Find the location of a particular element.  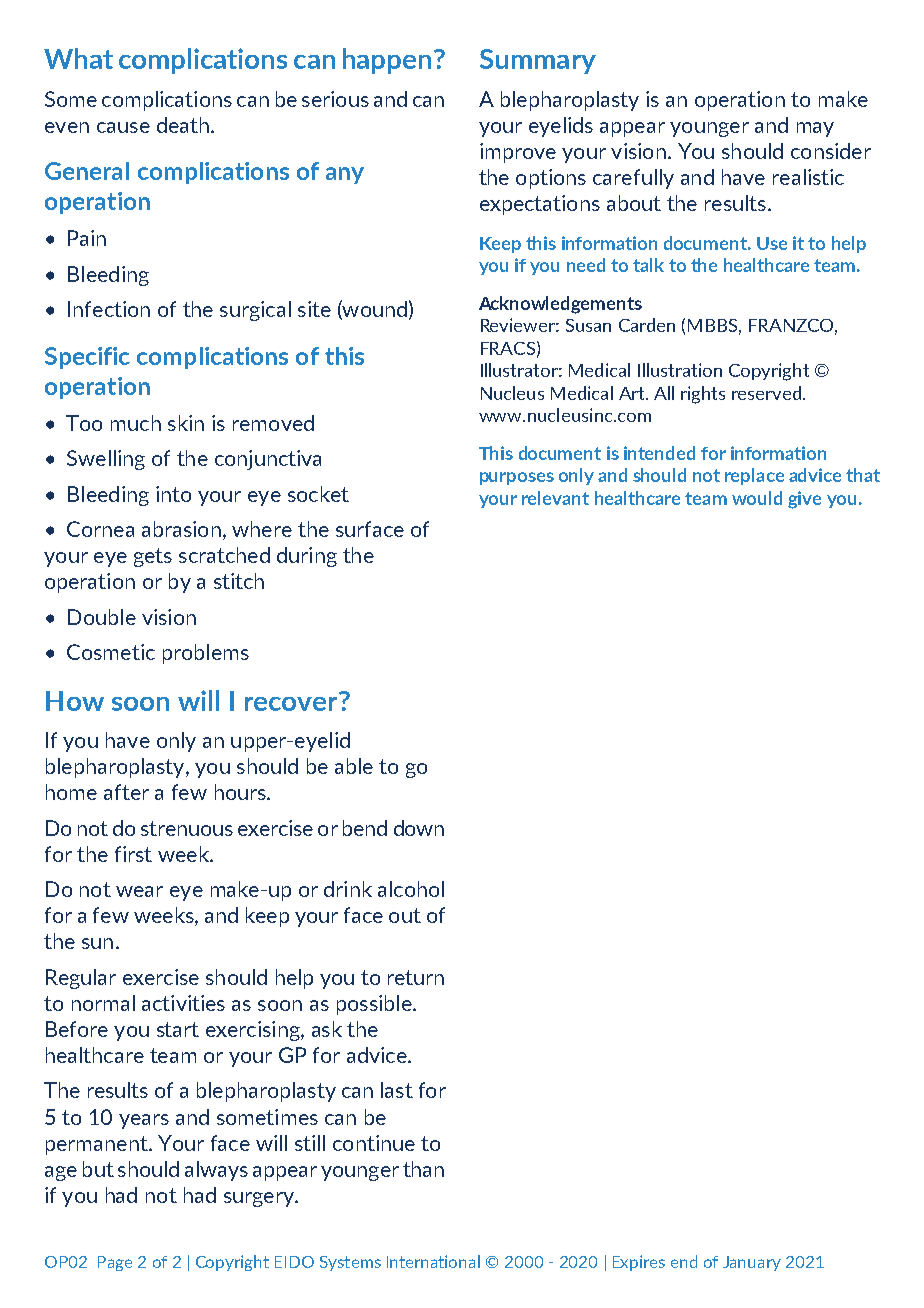

death is located at coordinates (183, 125).
